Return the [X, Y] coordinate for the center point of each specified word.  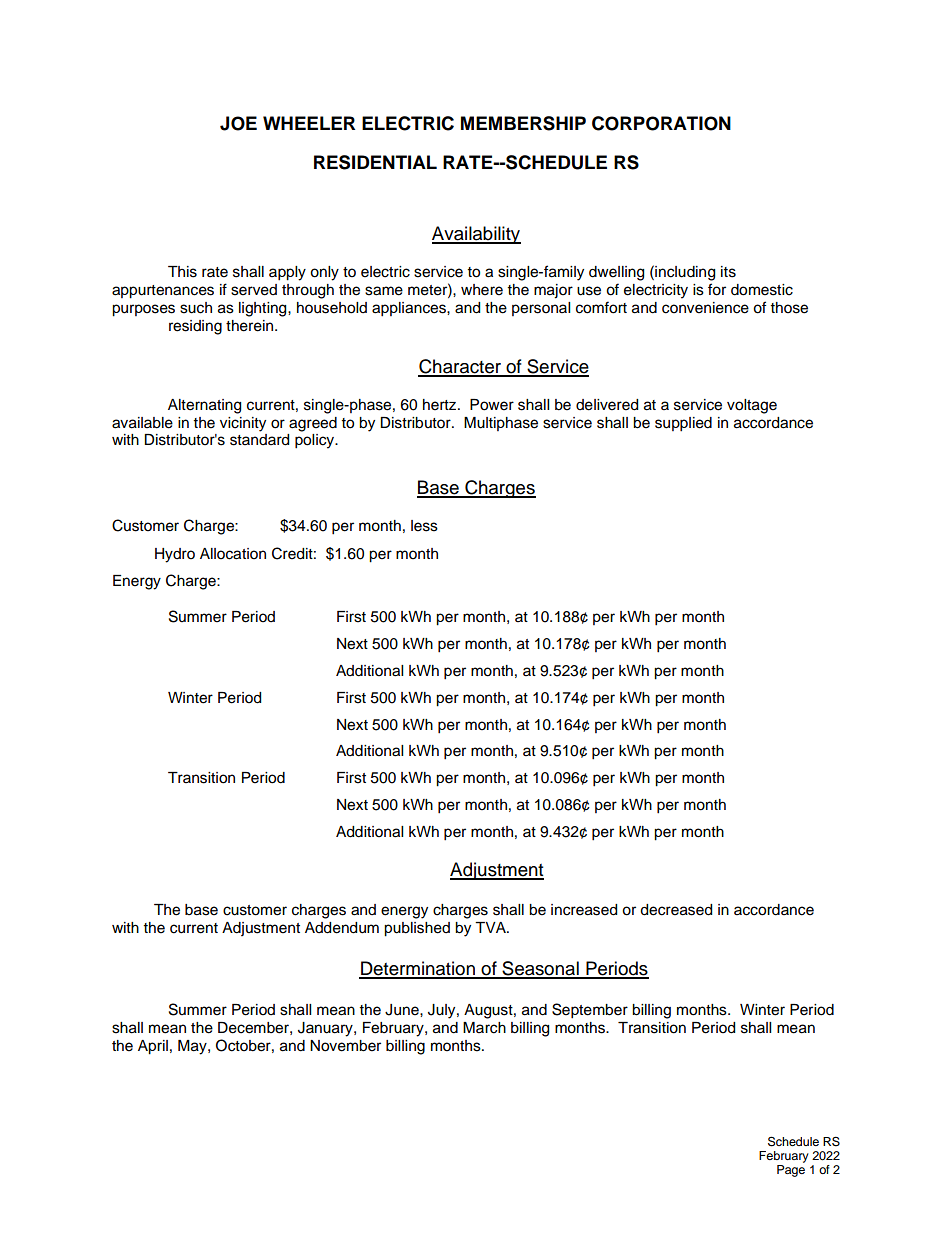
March [484, 1028]
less [424, 526]
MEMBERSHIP [523, 123]
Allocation [233, 554]
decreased [676, 910]
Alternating [204, 406]
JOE [238, 123]
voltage [752, 406]
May [193, 1047]
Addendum [342, 928]
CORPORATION [661, 123]
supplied [683, 424]
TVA [491, 927]
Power [492, 405]
